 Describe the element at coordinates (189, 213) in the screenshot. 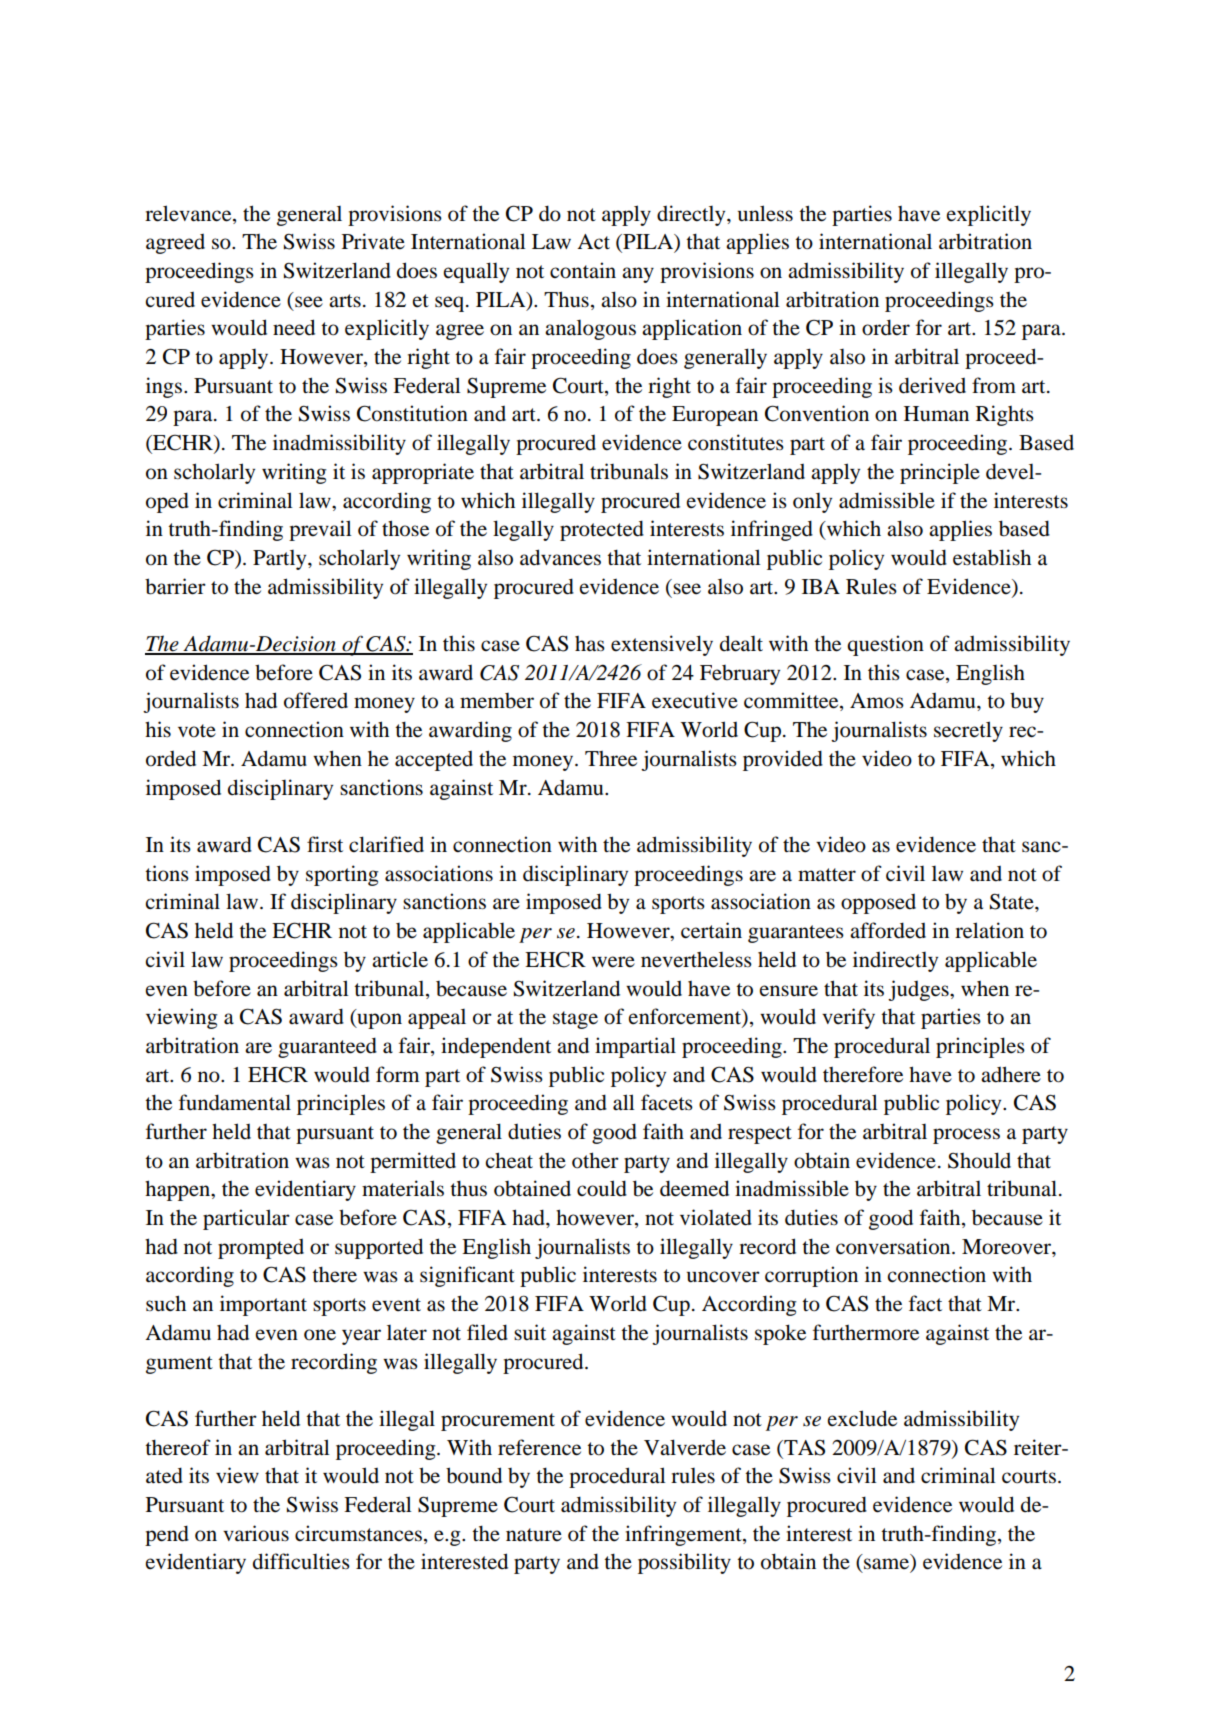

I see `relevance` at that location.
